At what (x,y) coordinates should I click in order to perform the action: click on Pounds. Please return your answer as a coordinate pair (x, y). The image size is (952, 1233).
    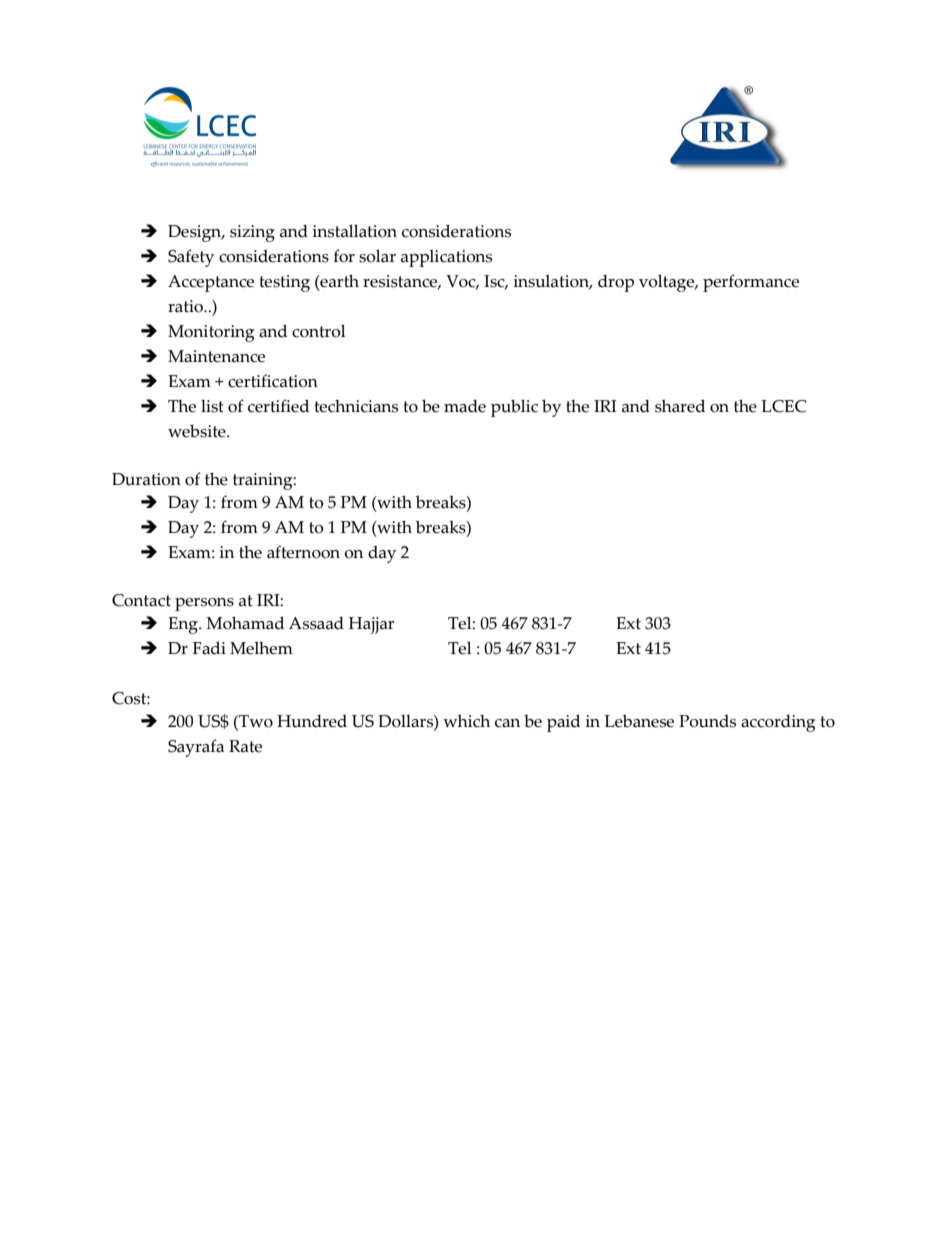
    Looking at the image, I should click on (707, 721).
